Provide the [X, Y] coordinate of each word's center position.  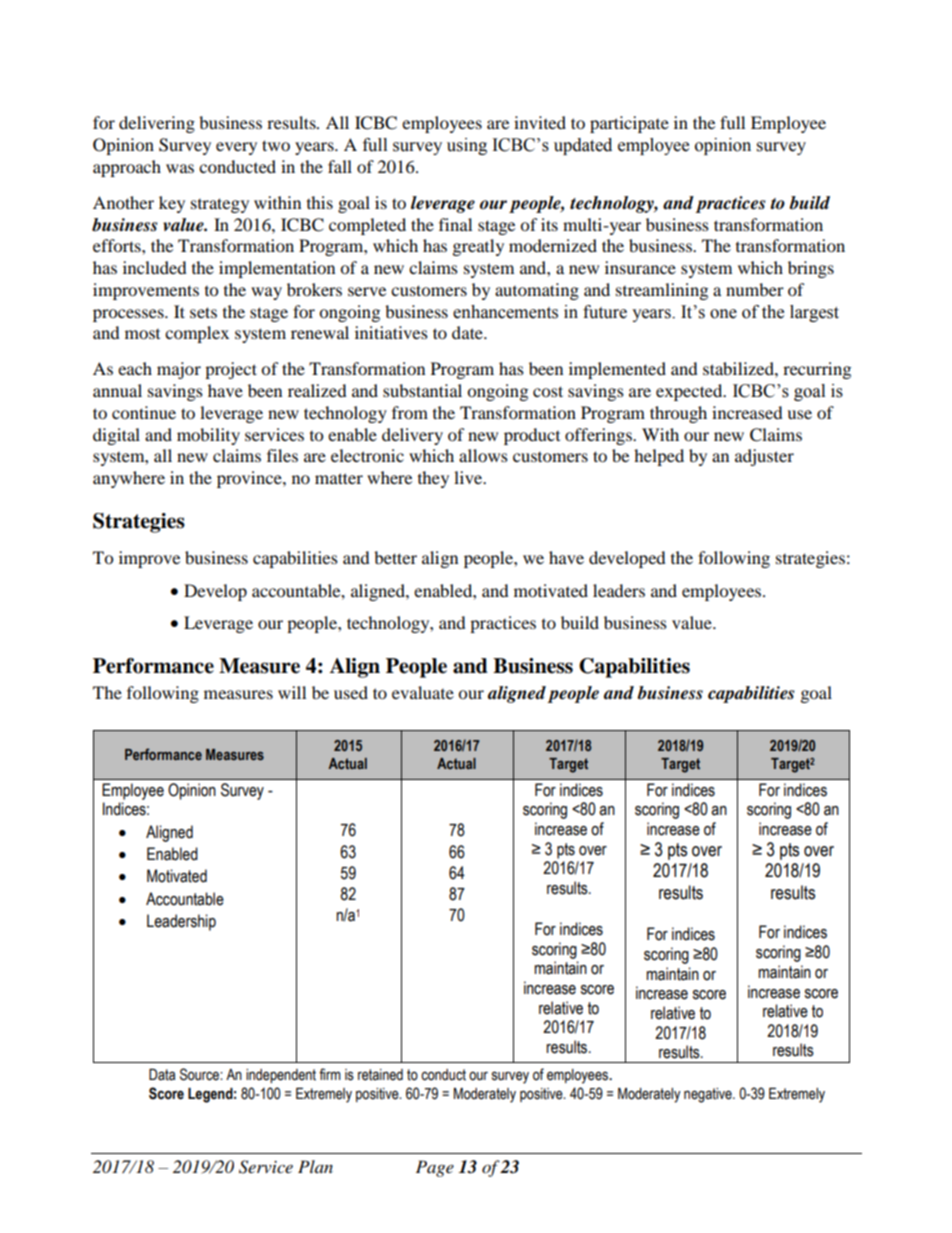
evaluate [423, 692]
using [467, 146]
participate [629, 124]
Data [162, 1075]
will [292, 692]
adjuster [764, 457]
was [180, 168]
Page [435, 1168]
